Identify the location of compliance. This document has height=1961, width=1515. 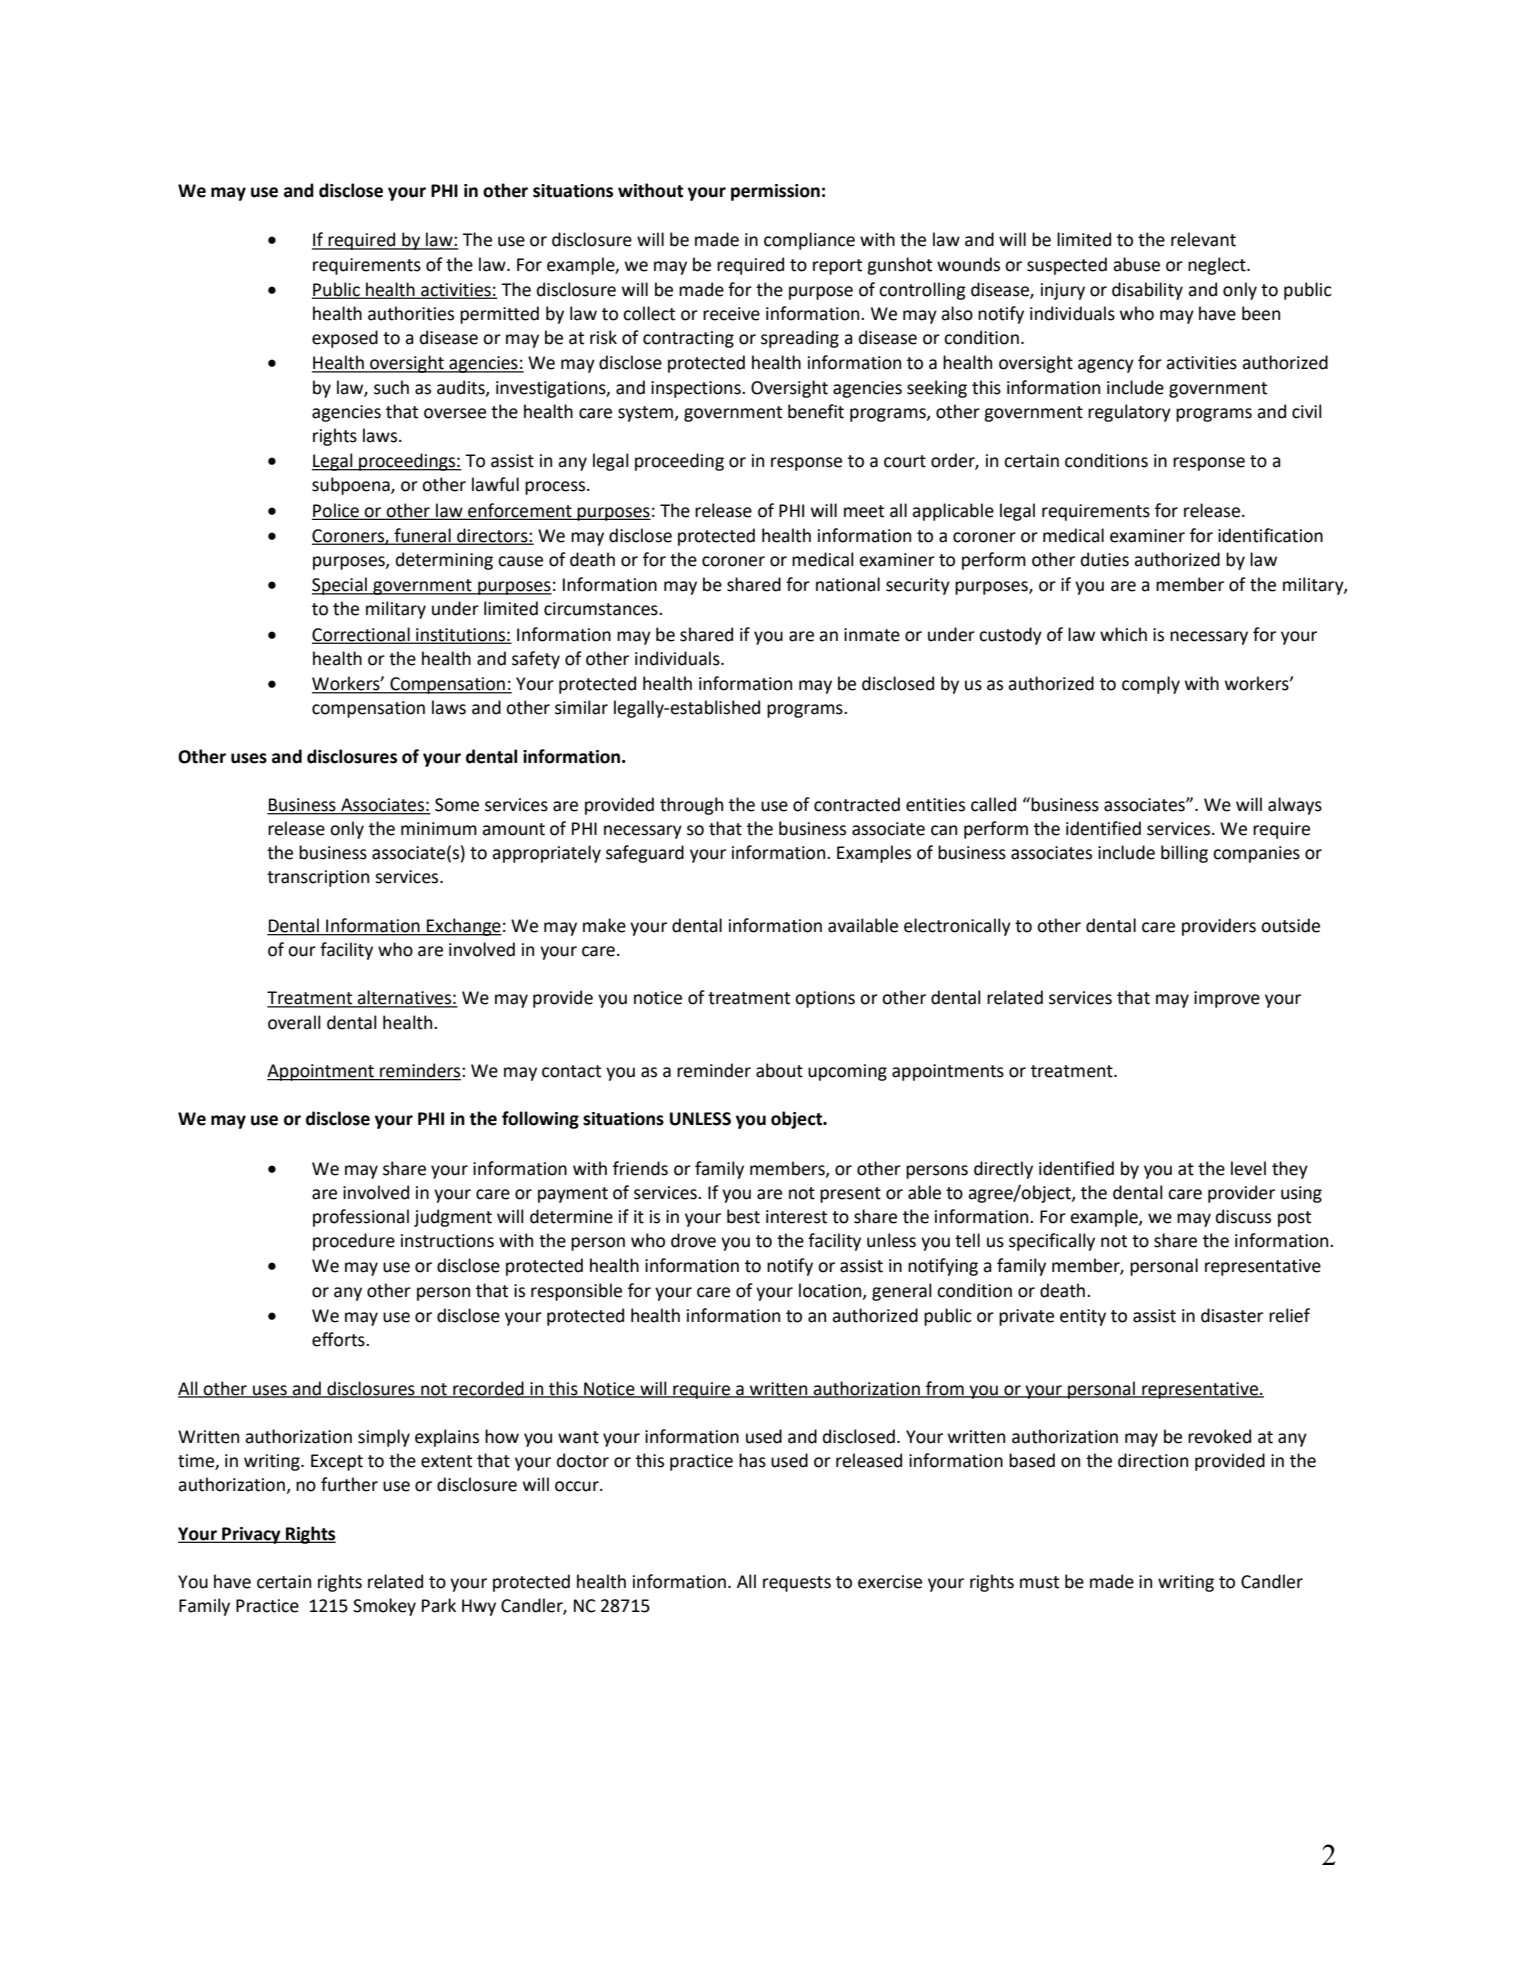
(809, 241).
